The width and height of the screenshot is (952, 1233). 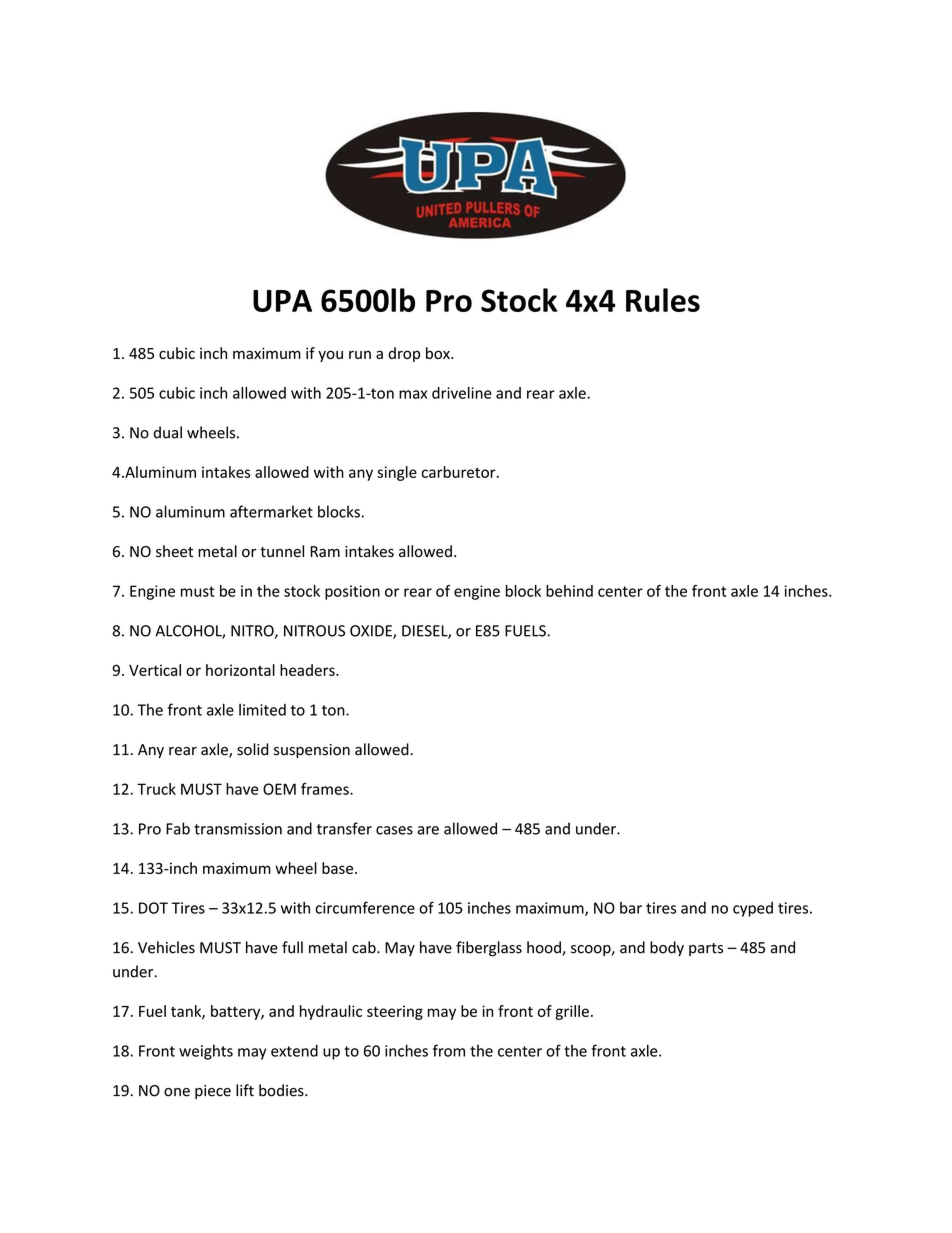 What do you see at coordinates (282, 301) in the screenshot?
I see `UPA` at bounding box center [282, 301].
